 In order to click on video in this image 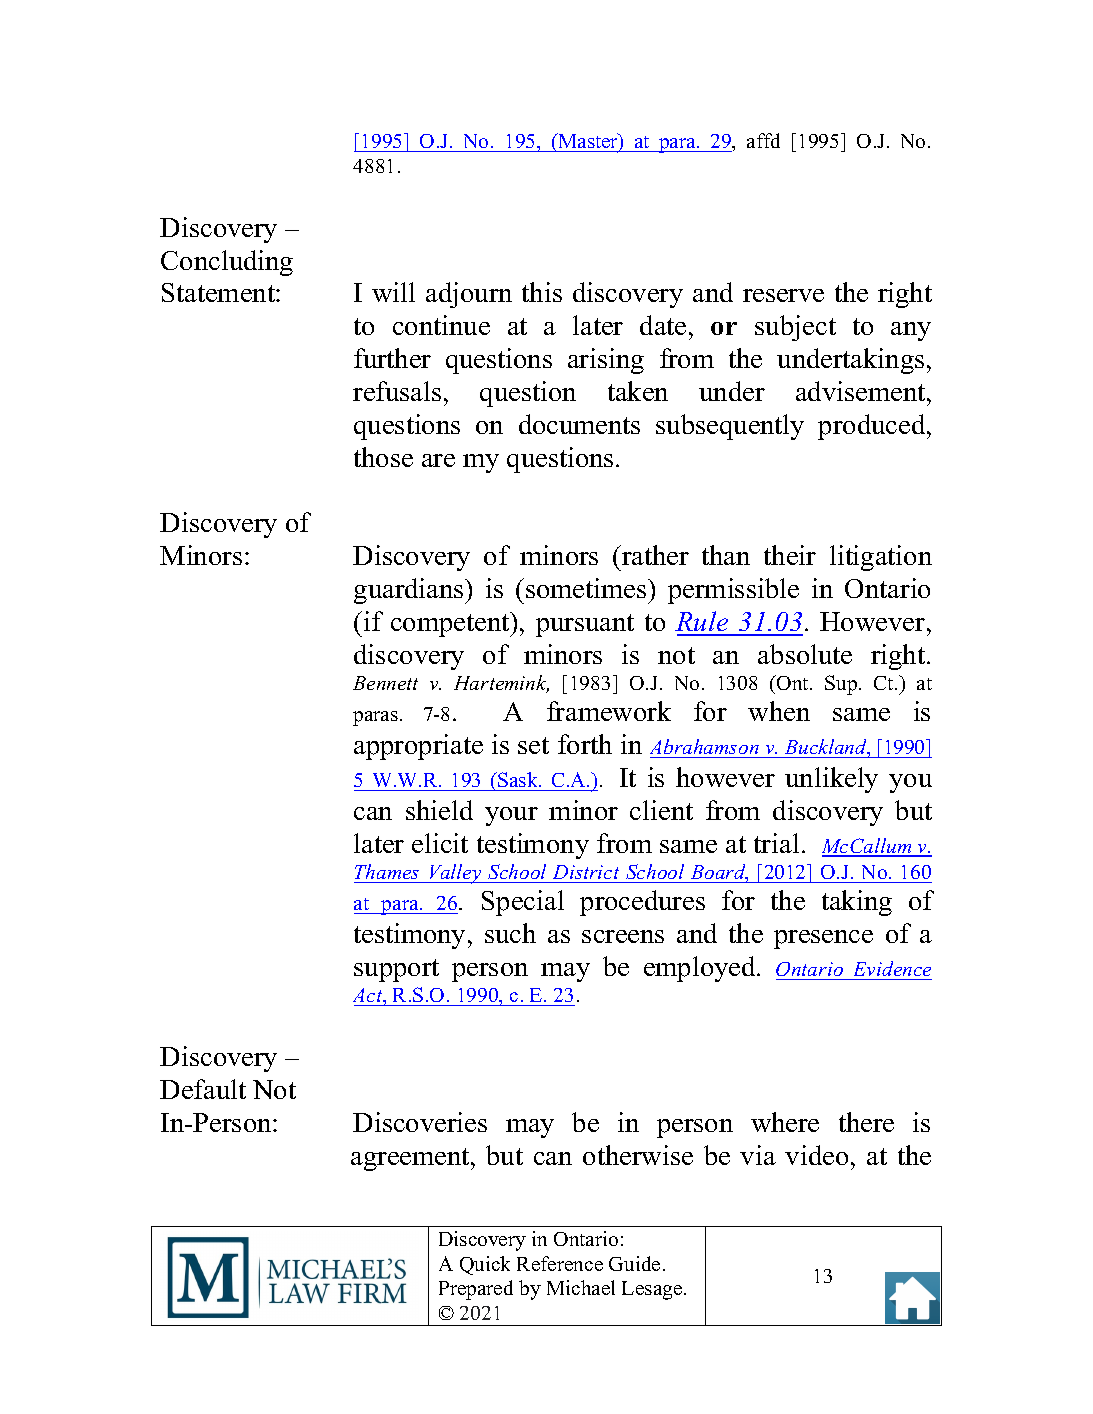, I will do `click(816, 1155)`.
